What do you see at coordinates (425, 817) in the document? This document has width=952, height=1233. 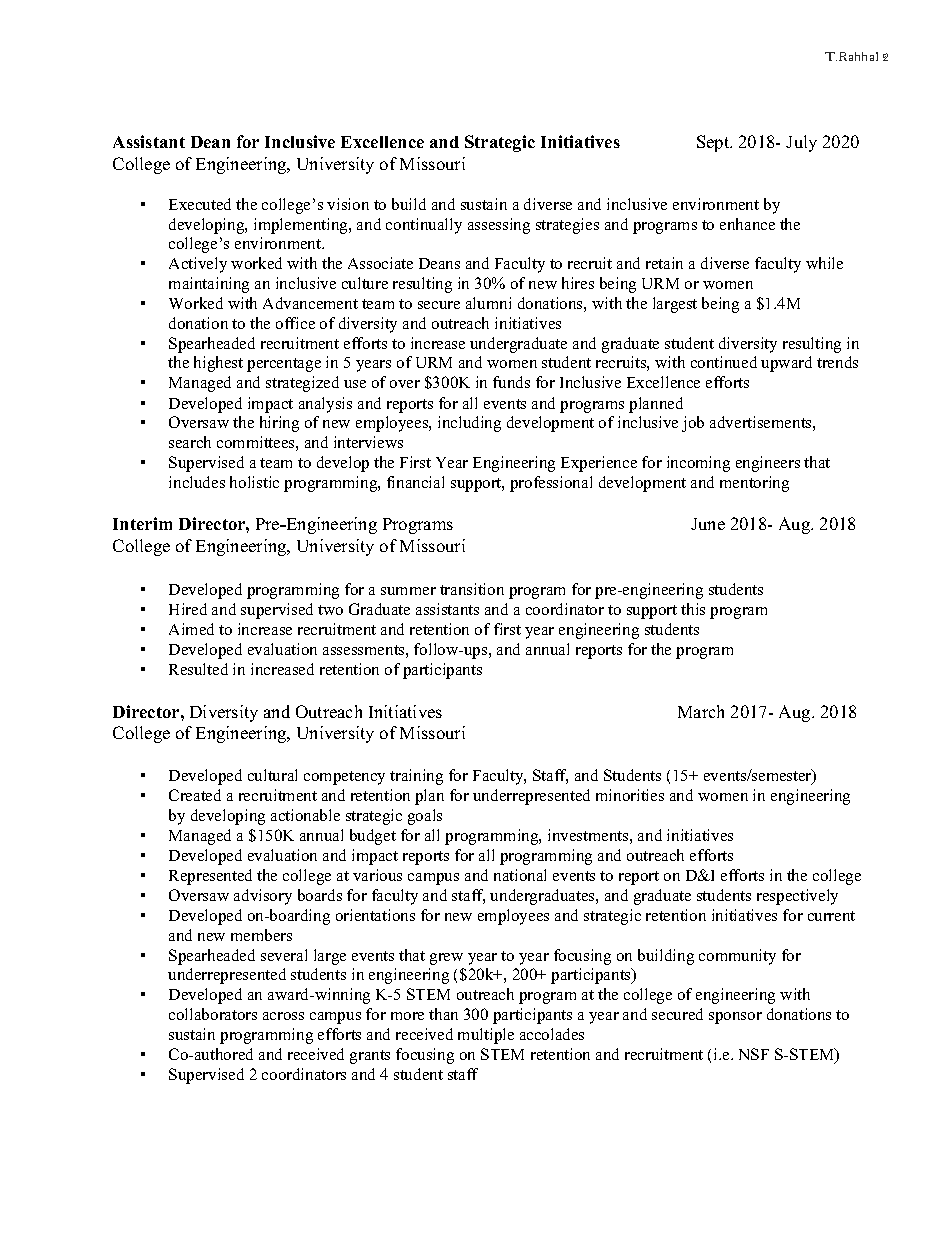 I see `goals` at bounding box center [425, 817].
